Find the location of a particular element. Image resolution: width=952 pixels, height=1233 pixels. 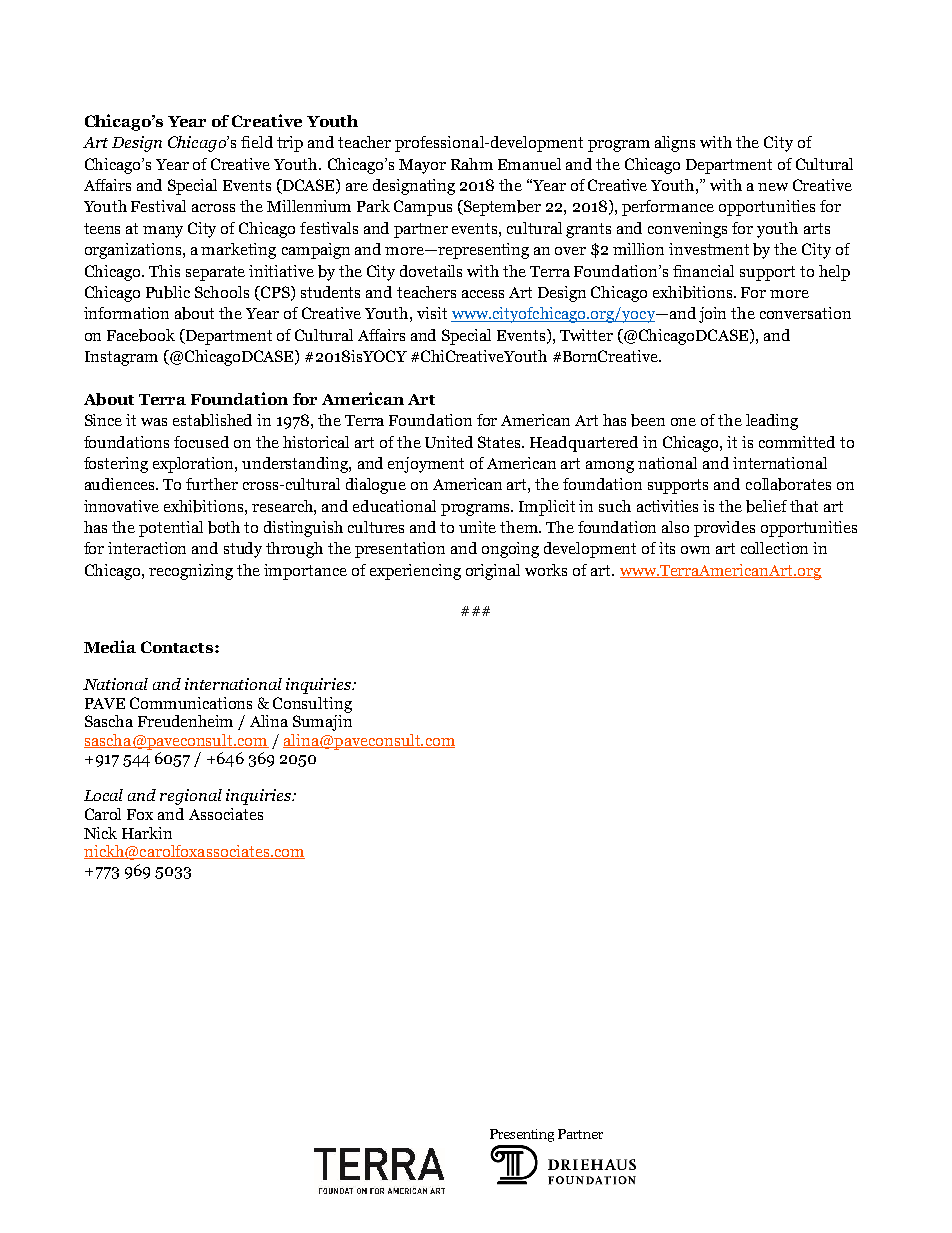

collaborates is located at coordinates (788, 484).
